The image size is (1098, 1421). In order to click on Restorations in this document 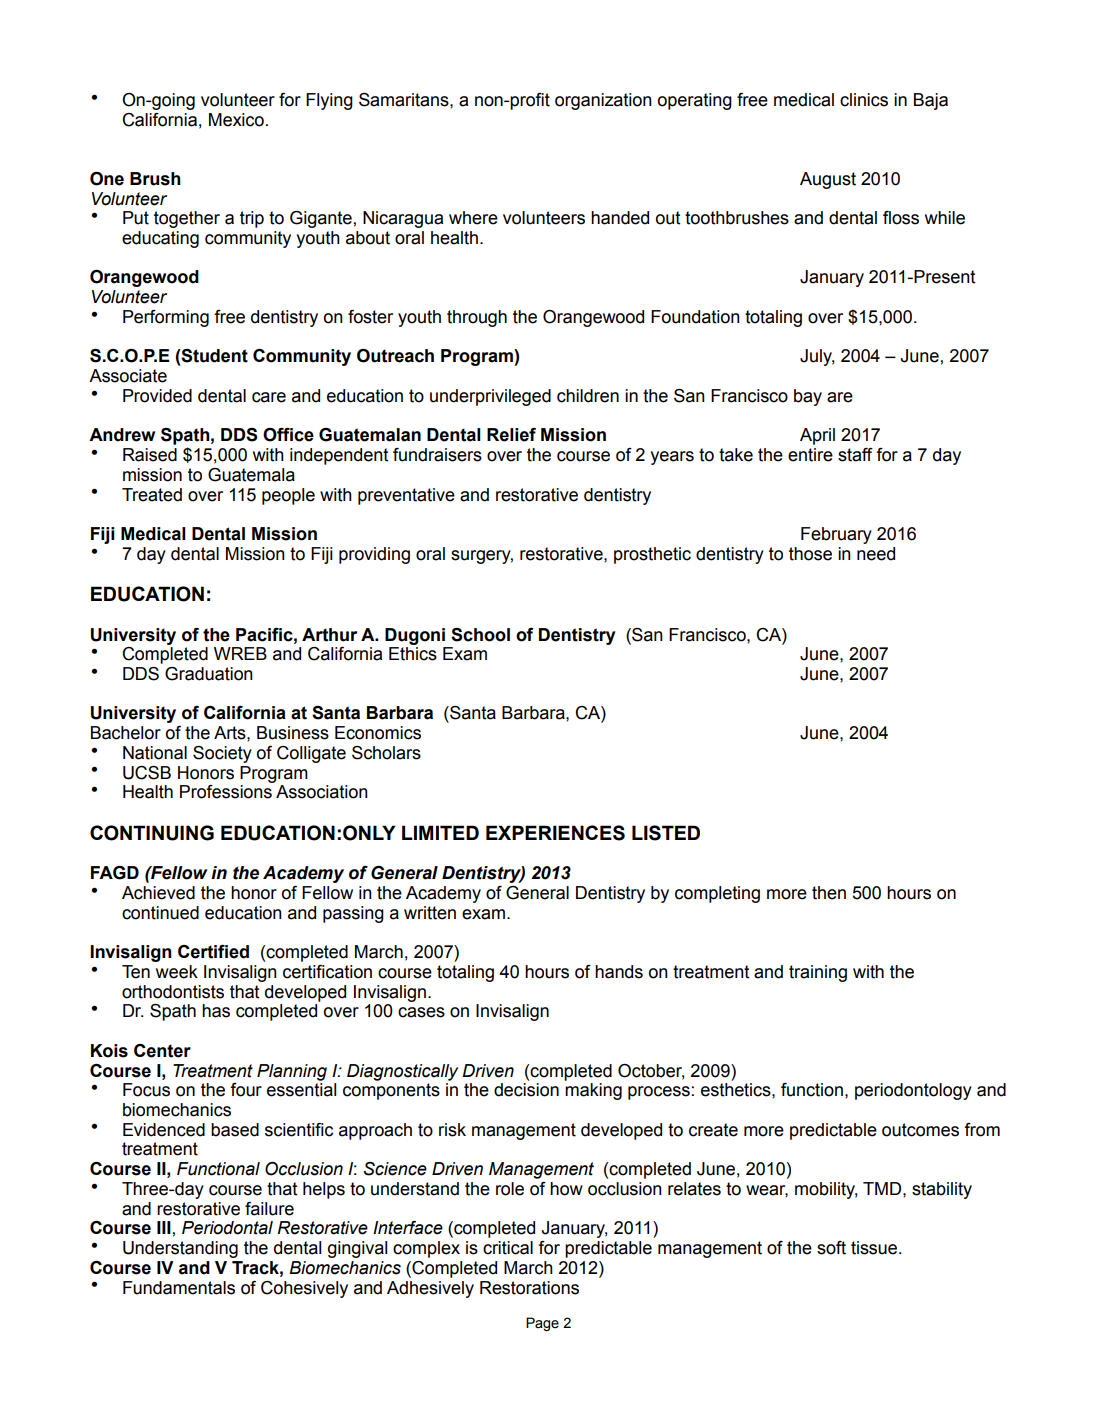, I will do `click(529, 1288)`.
